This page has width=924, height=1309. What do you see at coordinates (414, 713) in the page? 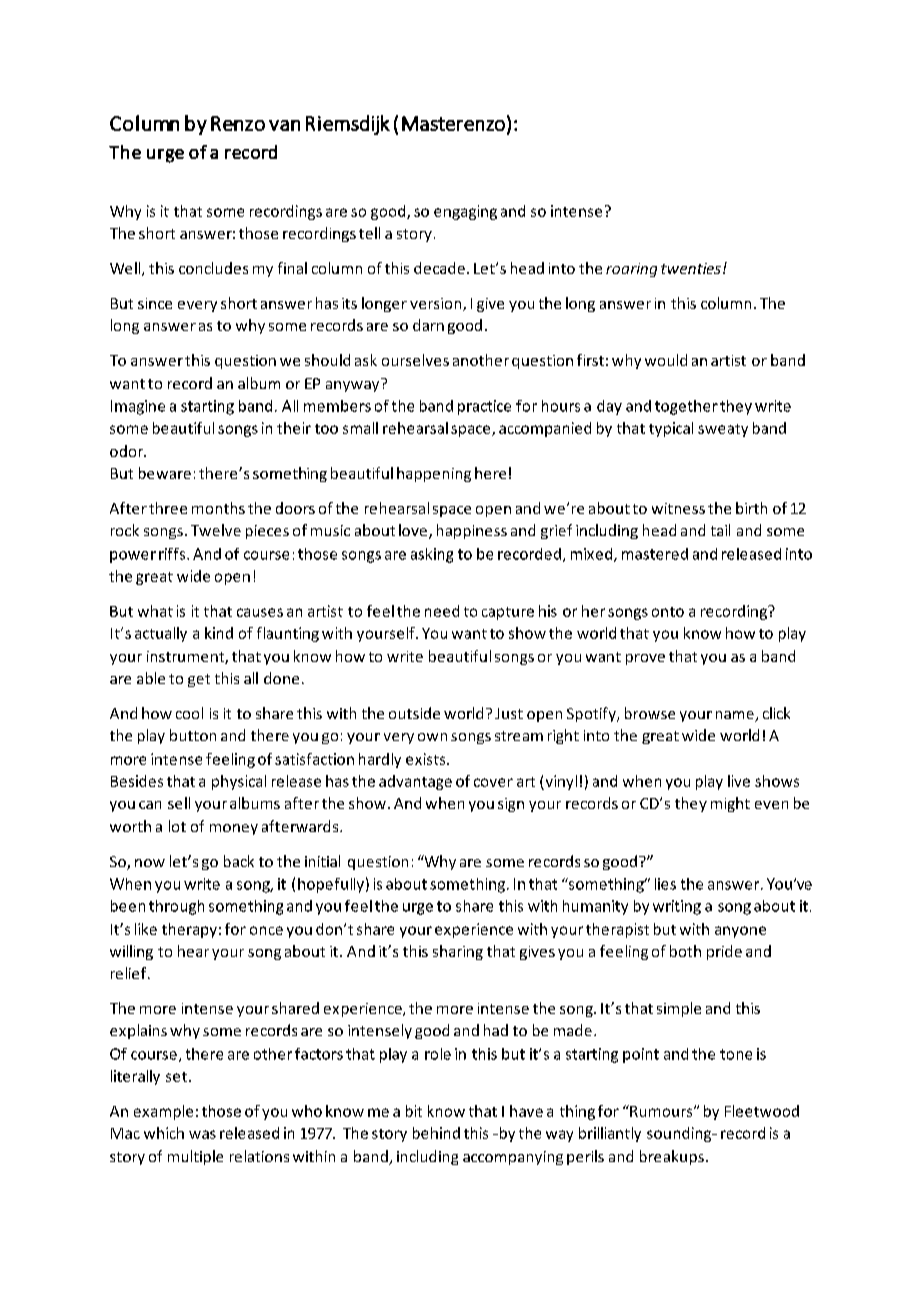
I see `outside` at bounding box center [414, 713].
